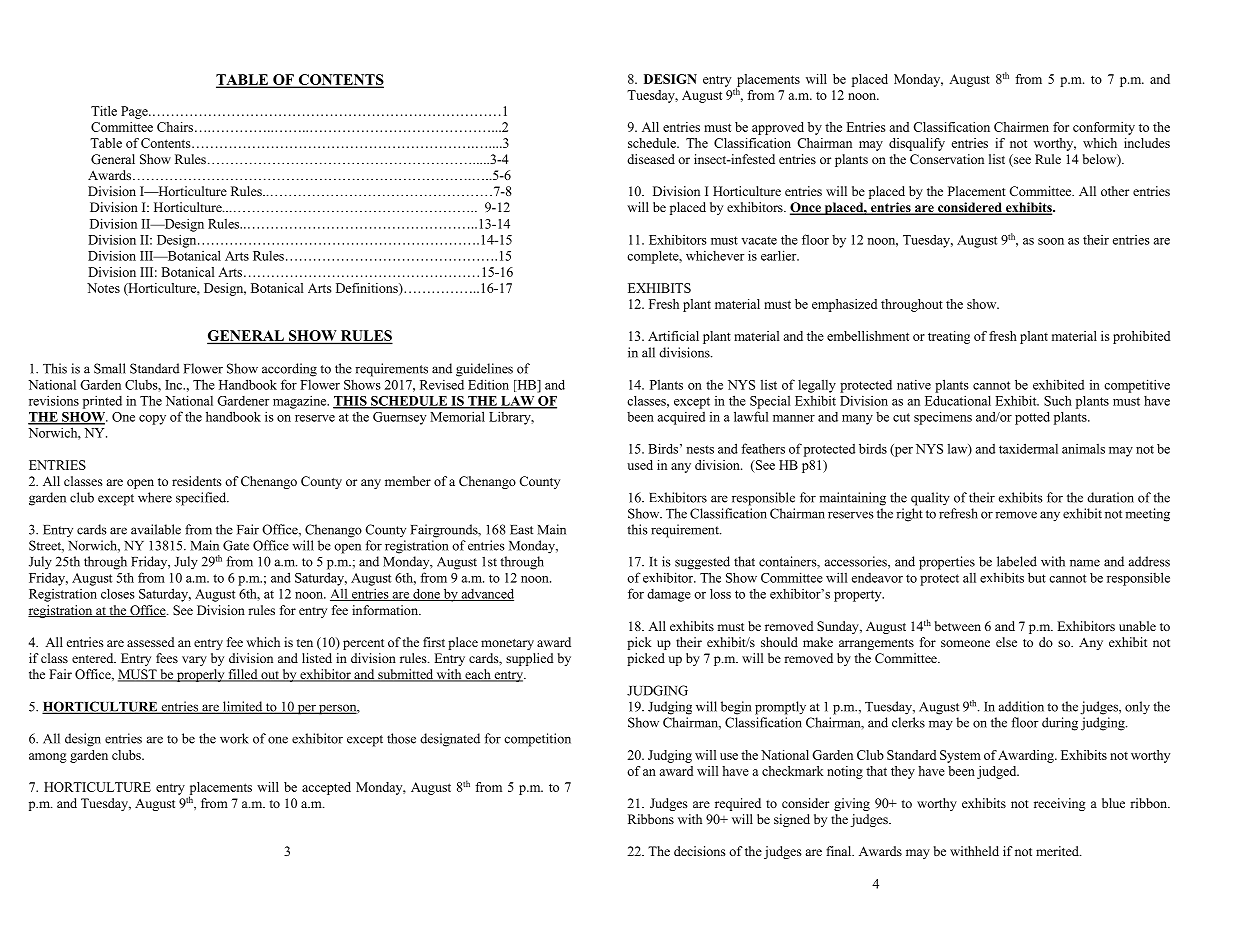 This page has height=952, width=1233. What do you see at coordinates (1021, 127) in the page?
I see `Chairmen` at bounding box center [1021, 127].
